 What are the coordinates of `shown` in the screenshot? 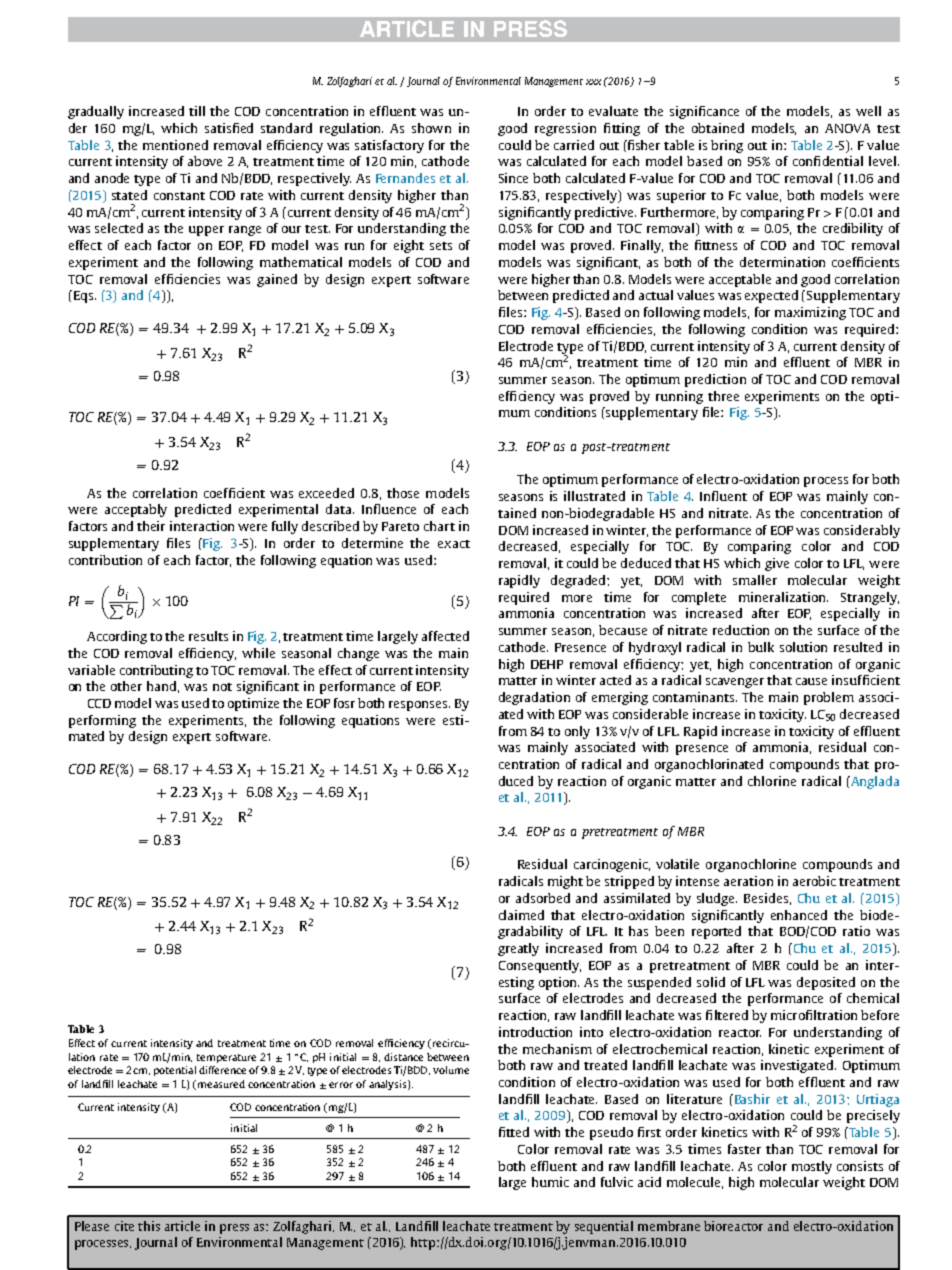 It's located at (431, 128).
